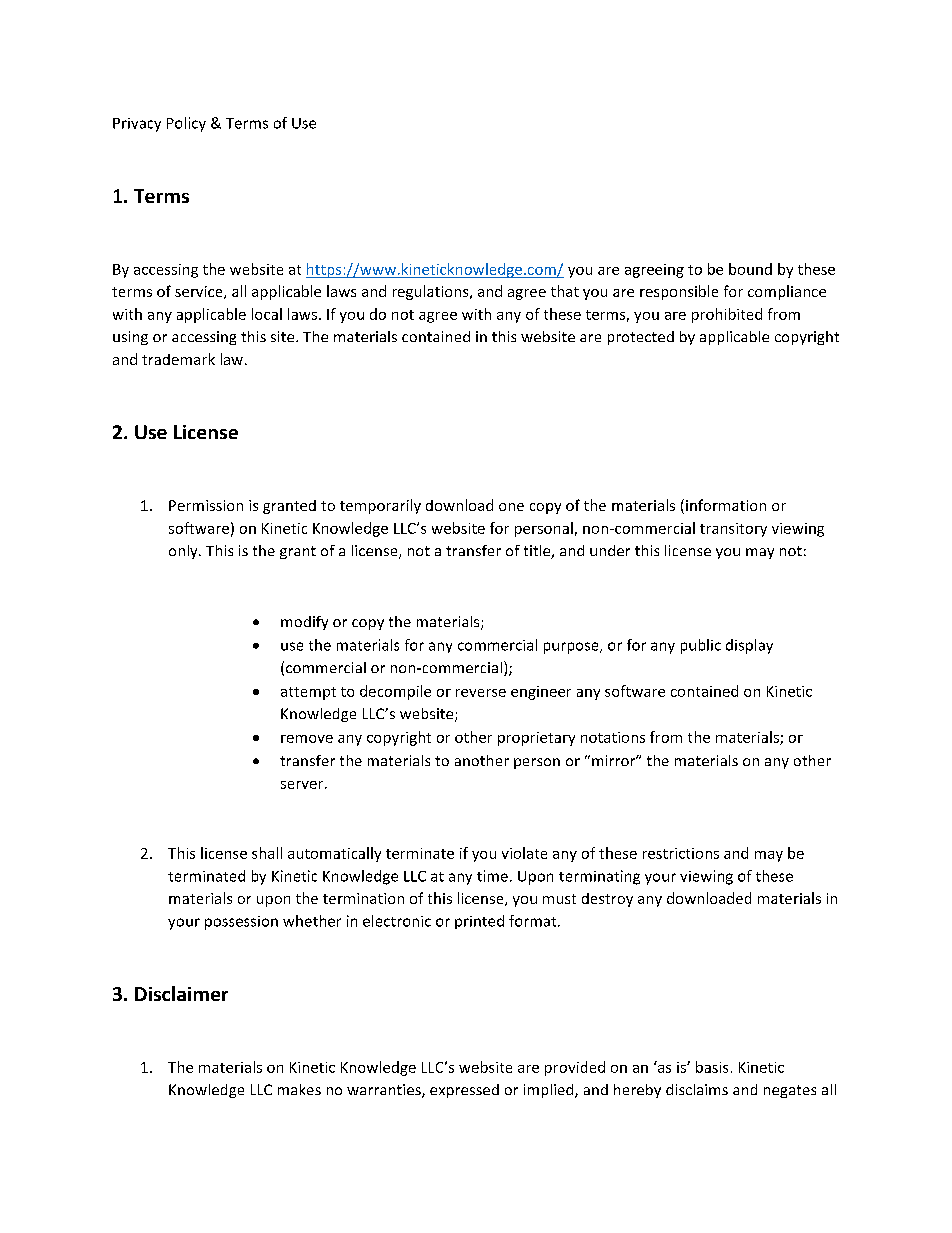  Describe the element at coordinates (184, 552) in the screenshot. I see `only` at that location.
